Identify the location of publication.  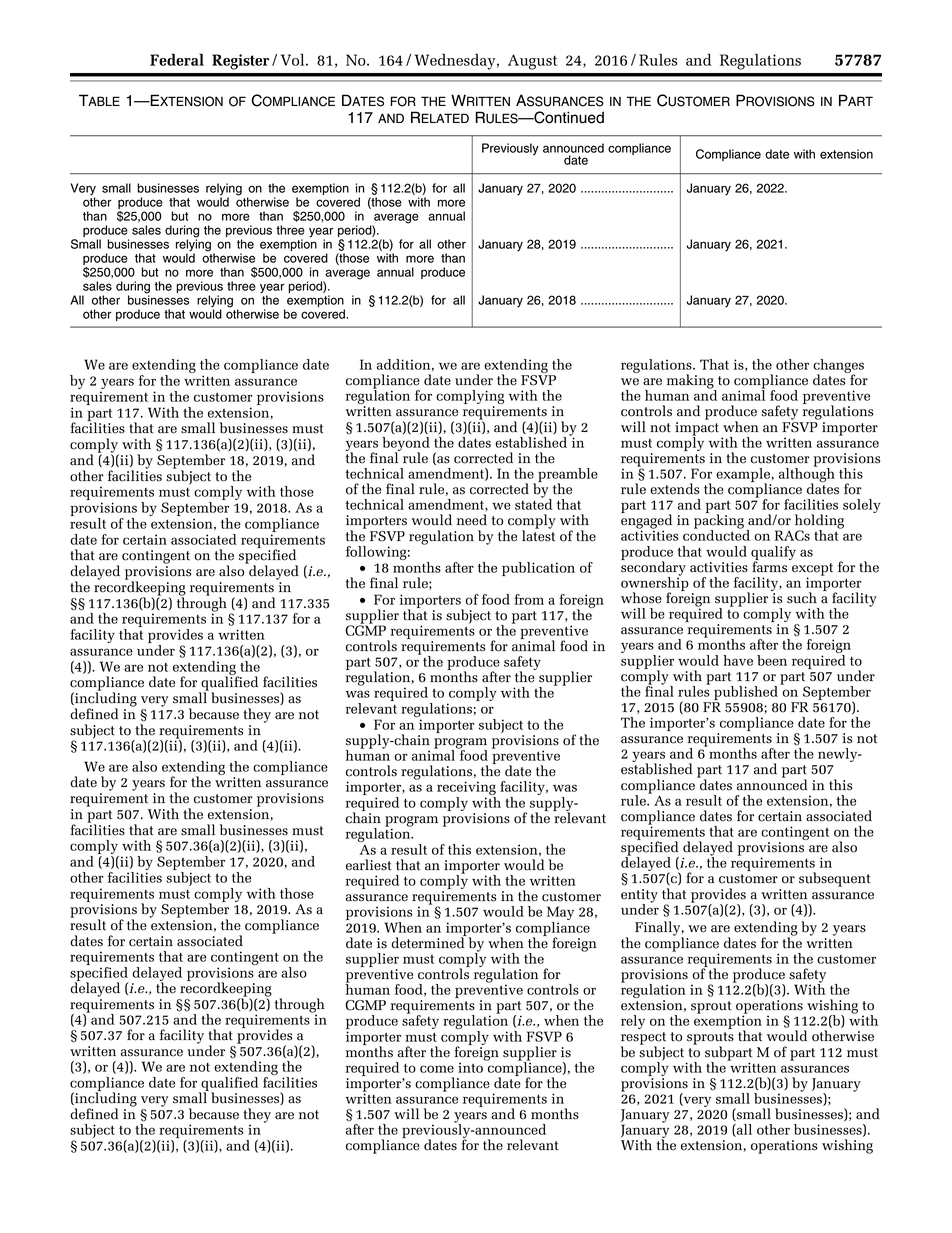
(538, 569).
